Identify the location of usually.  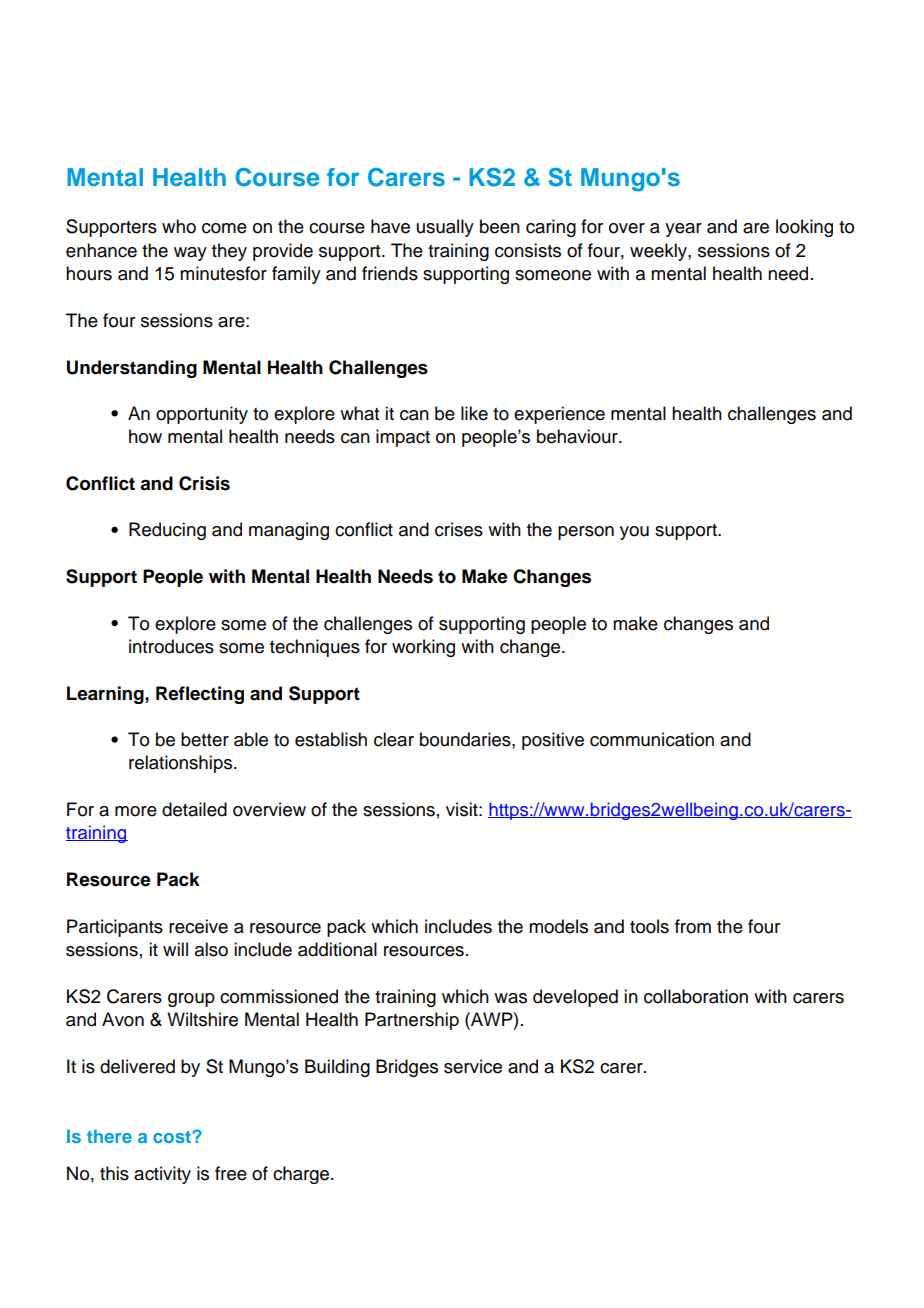
(445, 228).
